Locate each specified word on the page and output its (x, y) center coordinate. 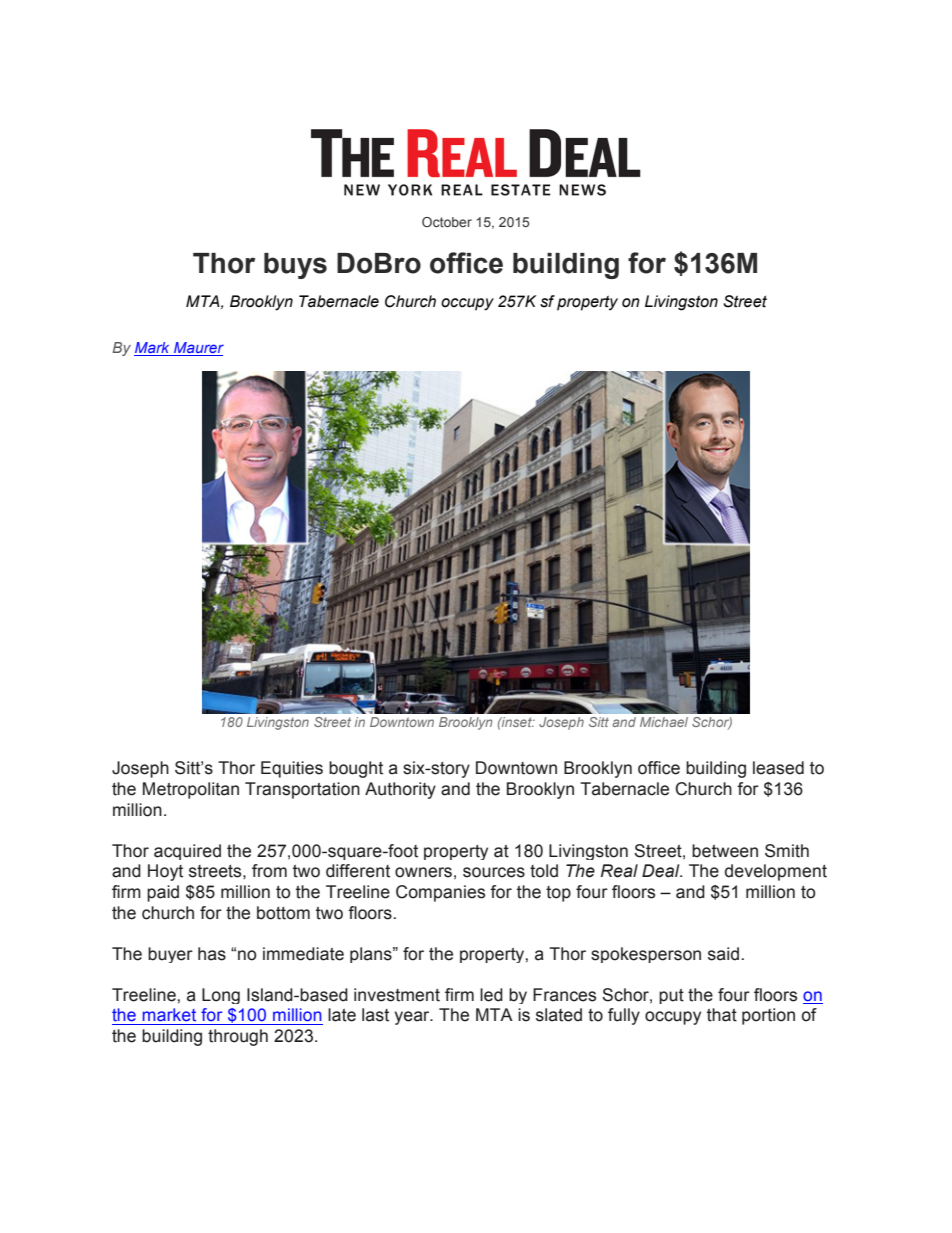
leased (778, 768)
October (447, 222)
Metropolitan (191, 790)
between (725, 851)
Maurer (198, 349)
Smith (787, 851)
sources (494, 872)
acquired (187, 852)
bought (356, 769)
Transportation (302, 790)
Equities (292, 769)
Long (221, 996)
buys (295, 266)
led (491, 995)
